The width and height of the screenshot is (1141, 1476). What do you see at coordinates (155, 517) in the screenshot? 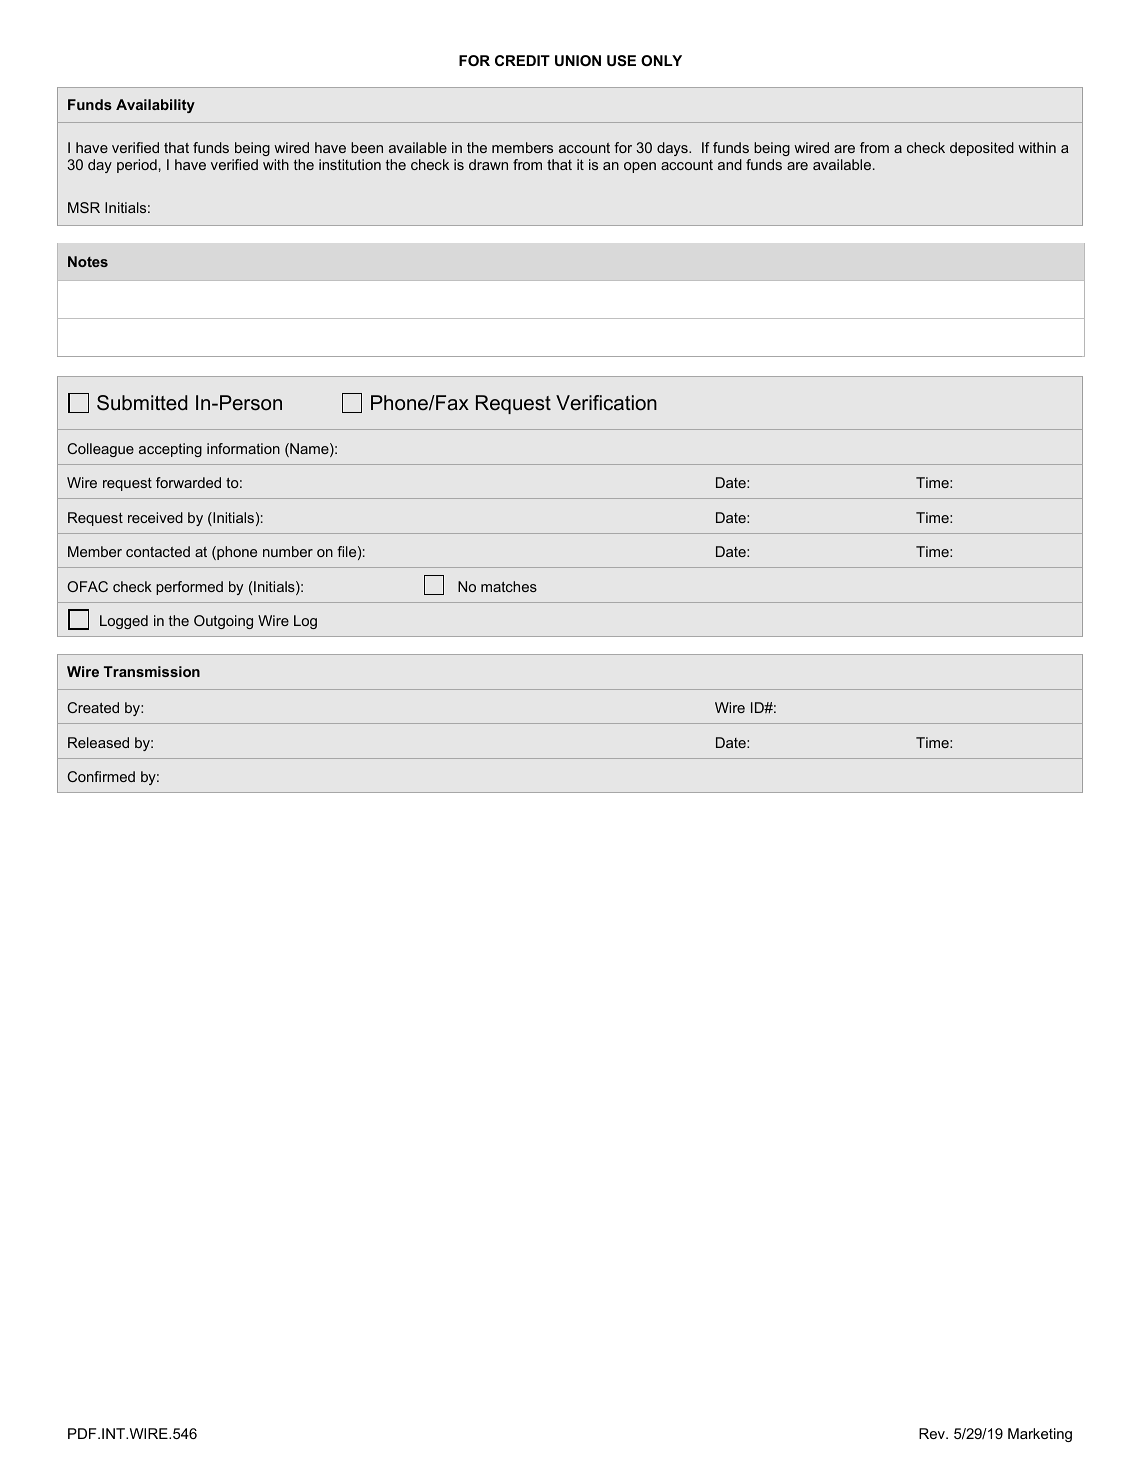
I see `received` at bounding box center [155, 517].
